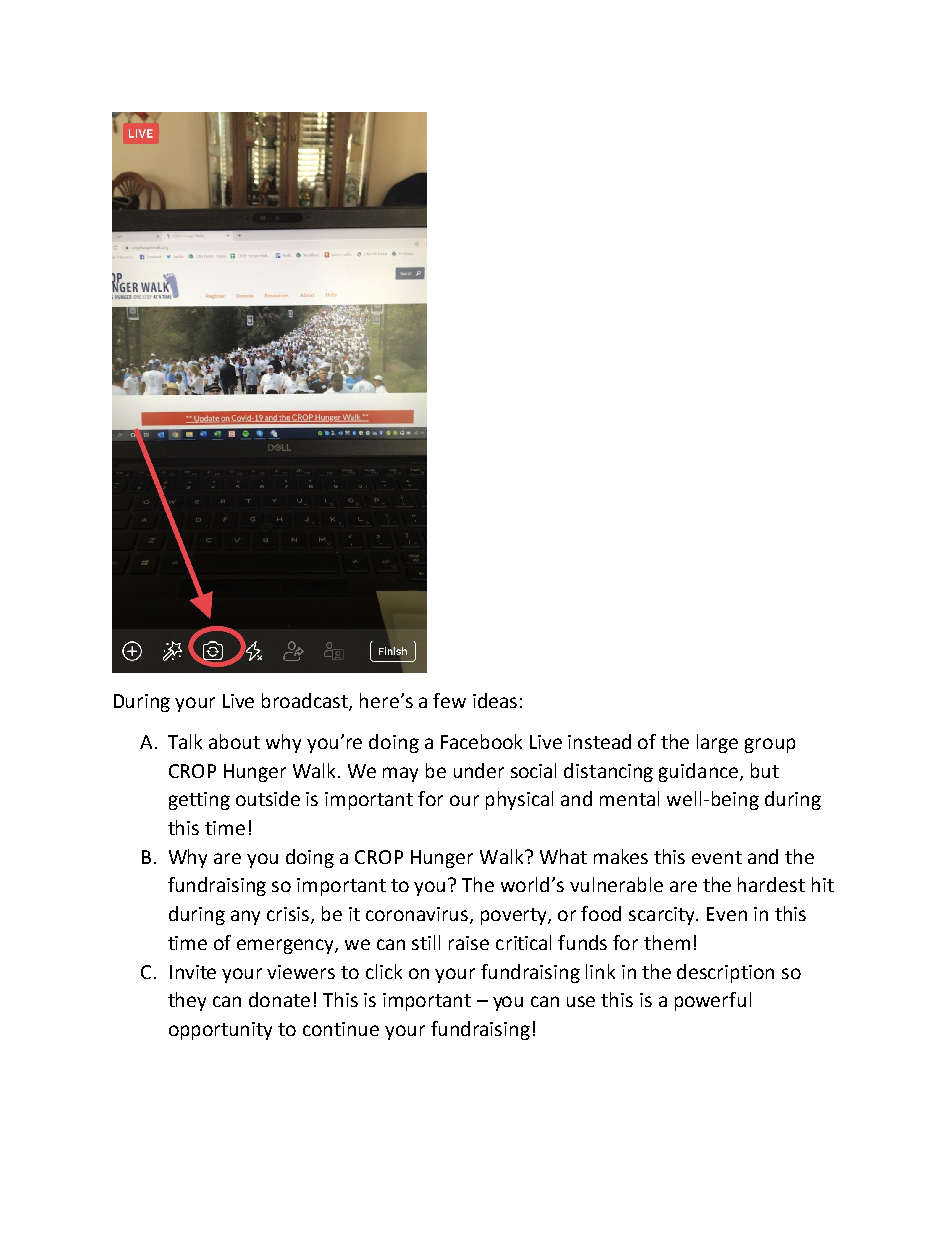 The height and width of the page is (1233, 952). What do you see at coordinates (495, 700) in the page?
I see `ideas` at bounding box center [495, 700].
